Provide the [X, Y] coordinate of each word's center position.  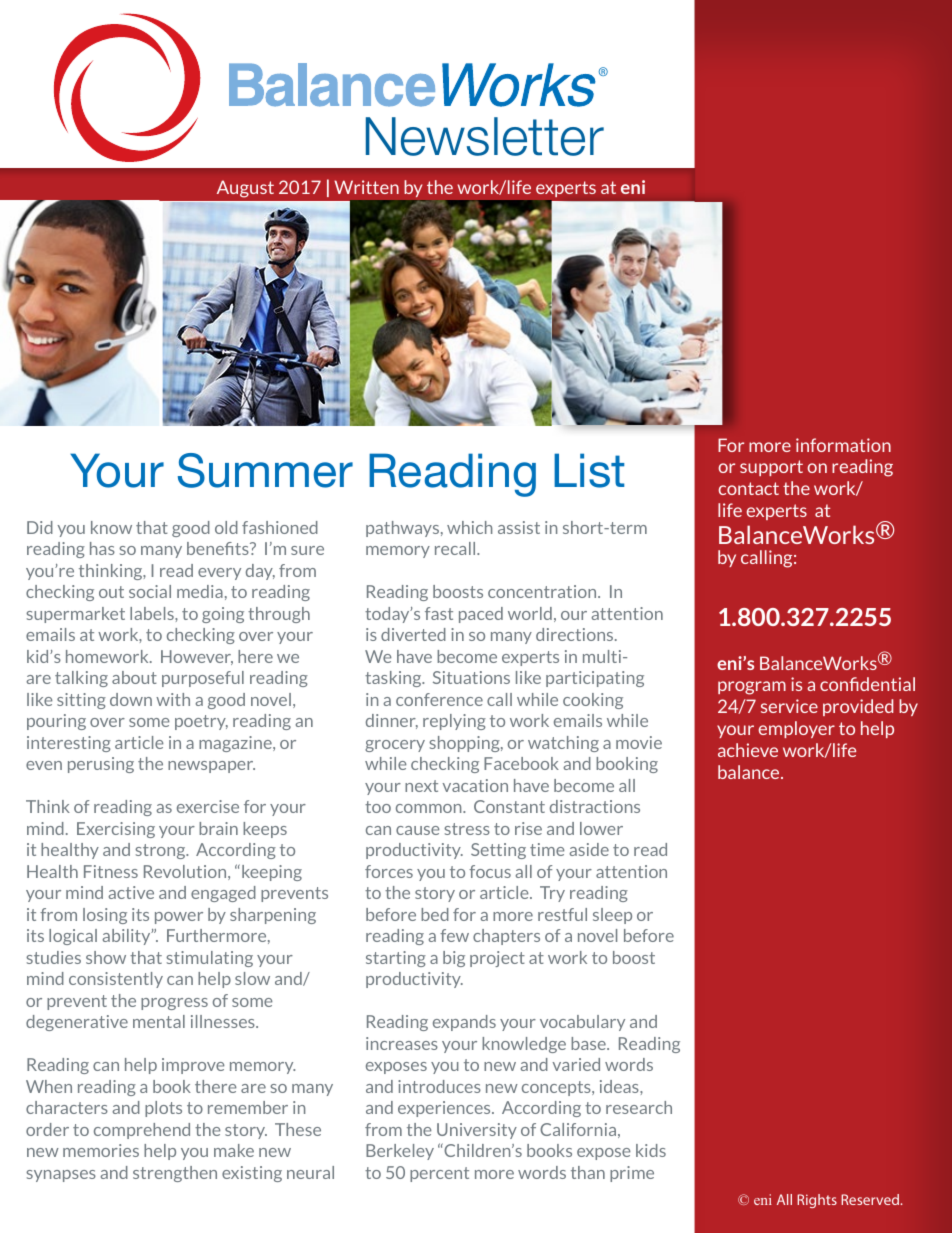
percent [439, 1174]
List [589, 470]
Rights [817, 1201]
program [752, 688]
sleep [612, 916]
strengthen [175, 1174]
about [134, 677]
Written [366, 187]
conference [439, 699]
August [245, 189]
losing [105, 916]
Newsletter [485, 136]
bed [435, 914]
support [771, 468]
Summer [265, 470]
